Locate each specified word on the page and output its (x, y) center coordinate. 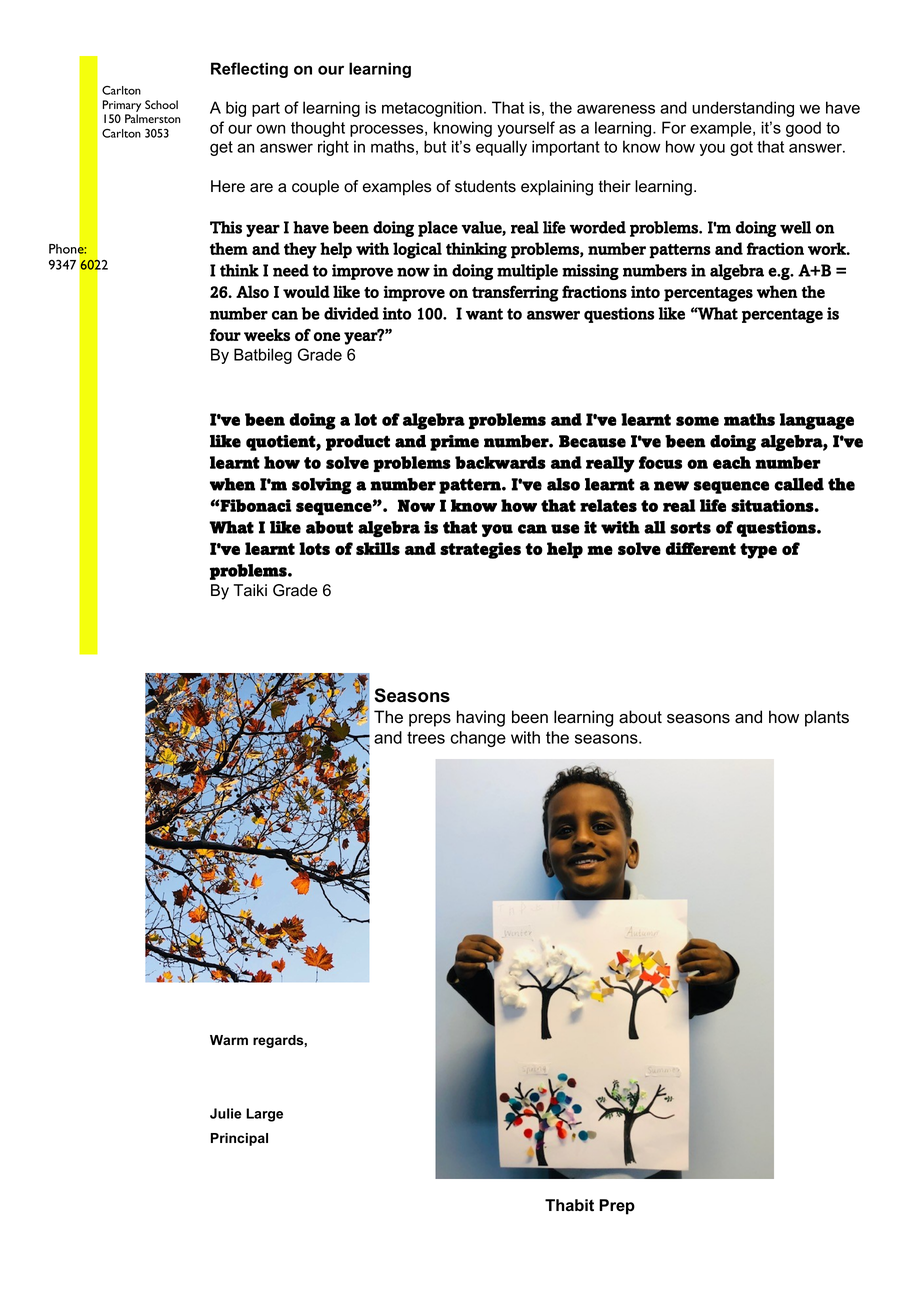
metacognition (432, 109)
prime (454, 443)
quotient (281, 443)
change (478, 739)
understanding (743, 109)
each (732, 462)
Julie (226, 1113)
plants (827, 718)
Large (264, 1115)
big (236, 109)
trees (426, 738)
